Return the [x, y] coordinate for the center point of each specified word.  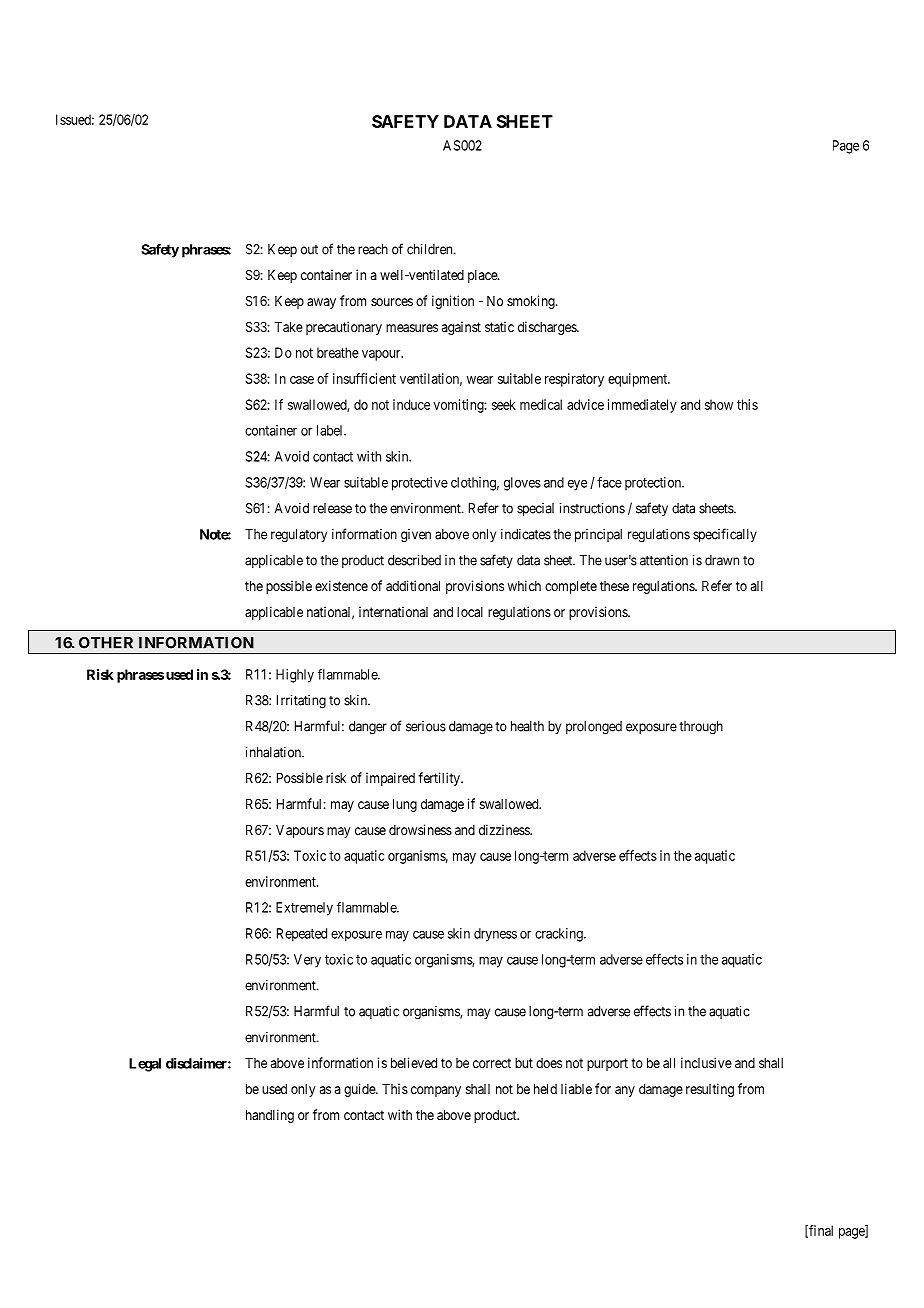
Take [289, 327]
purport [607, 1064]
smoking [532, 302]
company [436, 1091]
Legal [145, 1065]
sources [392, 302]
